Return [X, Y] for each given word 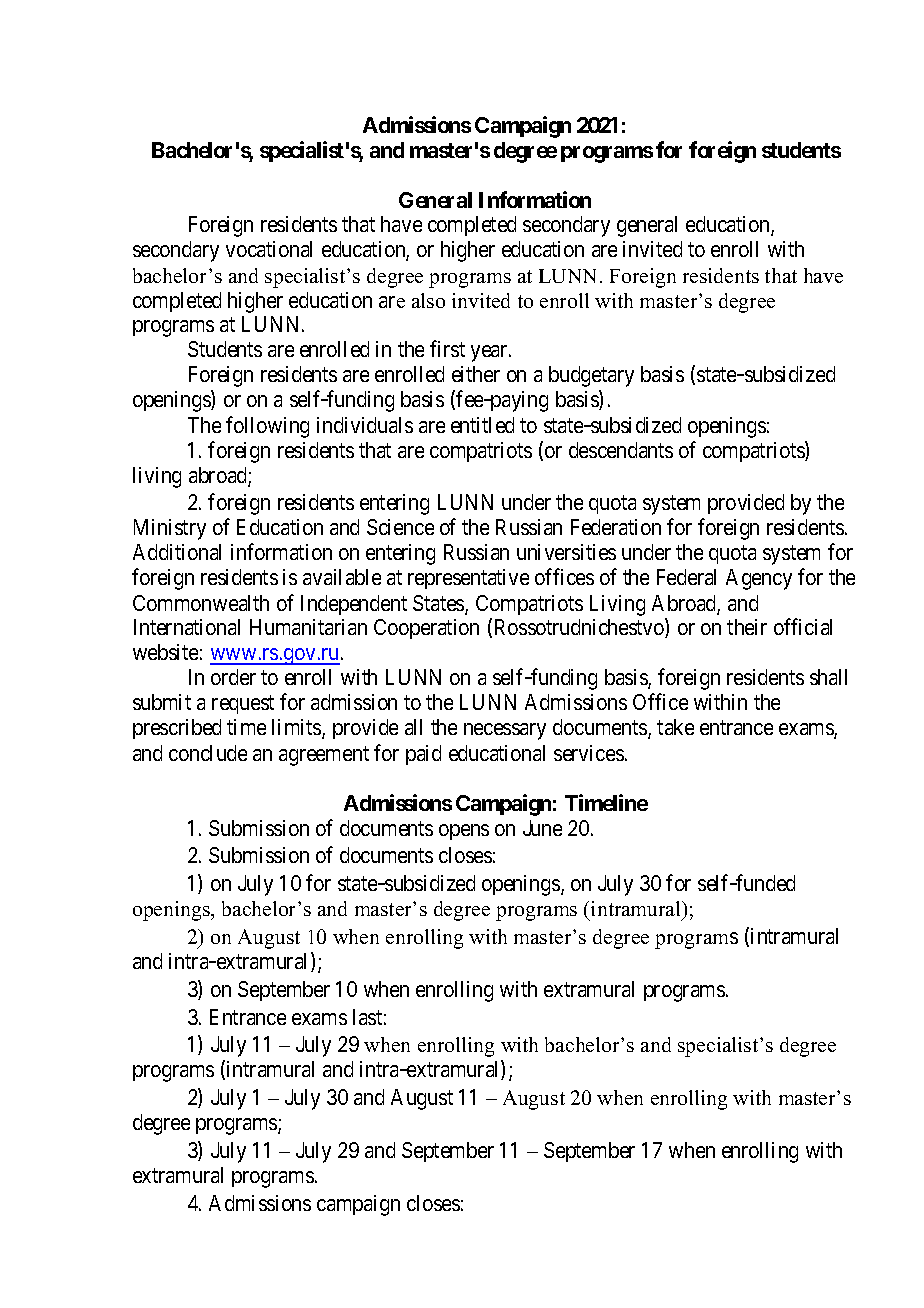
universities [566, 552]
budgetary [591, 376]
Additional [177, 552]
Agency [759, 579]
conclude [208, 753]
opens [464, 832]
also [428, 300]
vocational [269, 249]
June [542, 828]
